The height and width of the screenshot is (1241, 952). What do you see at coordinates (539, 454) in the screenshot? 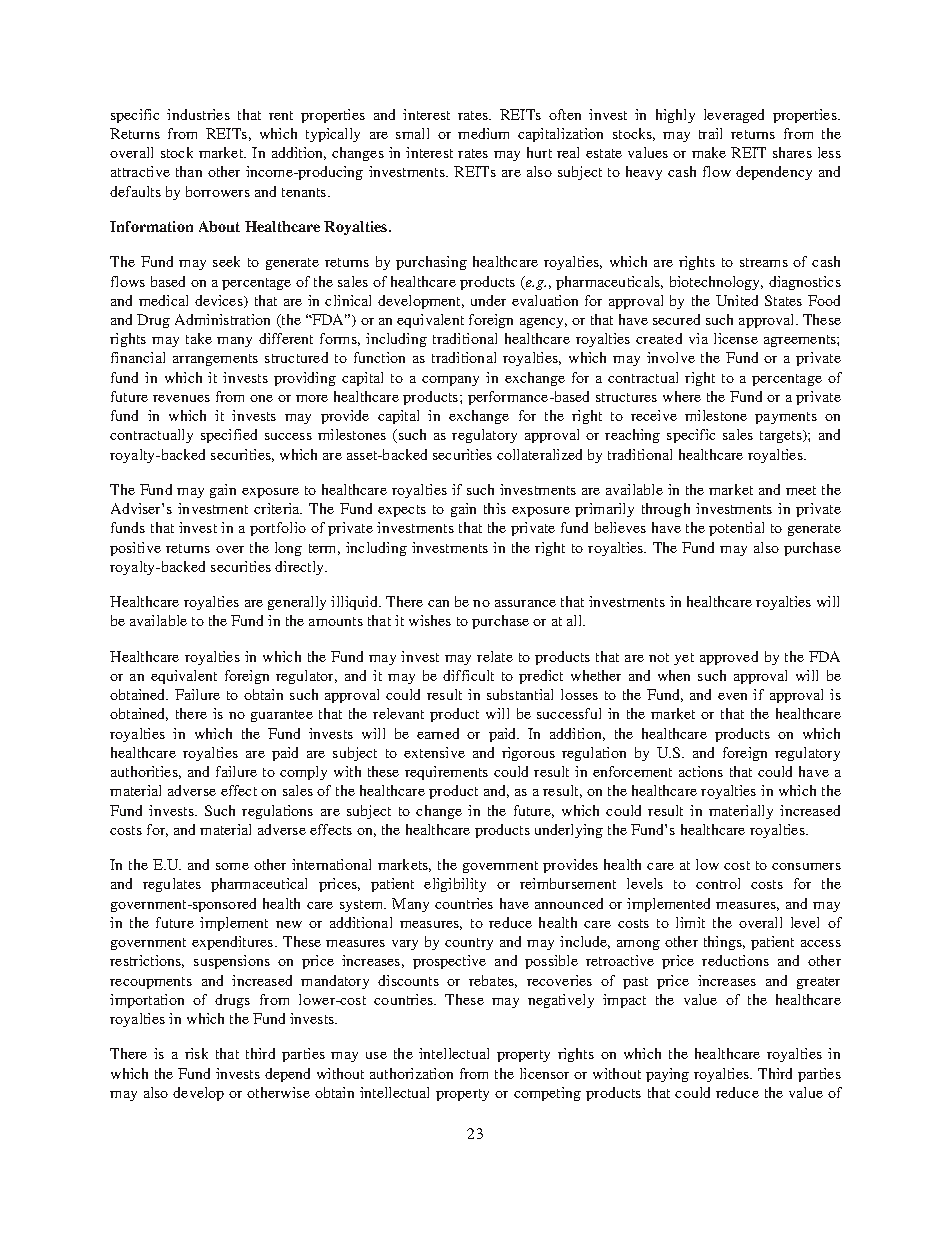
I see `collateralized` at bounding box center [539, 454].
